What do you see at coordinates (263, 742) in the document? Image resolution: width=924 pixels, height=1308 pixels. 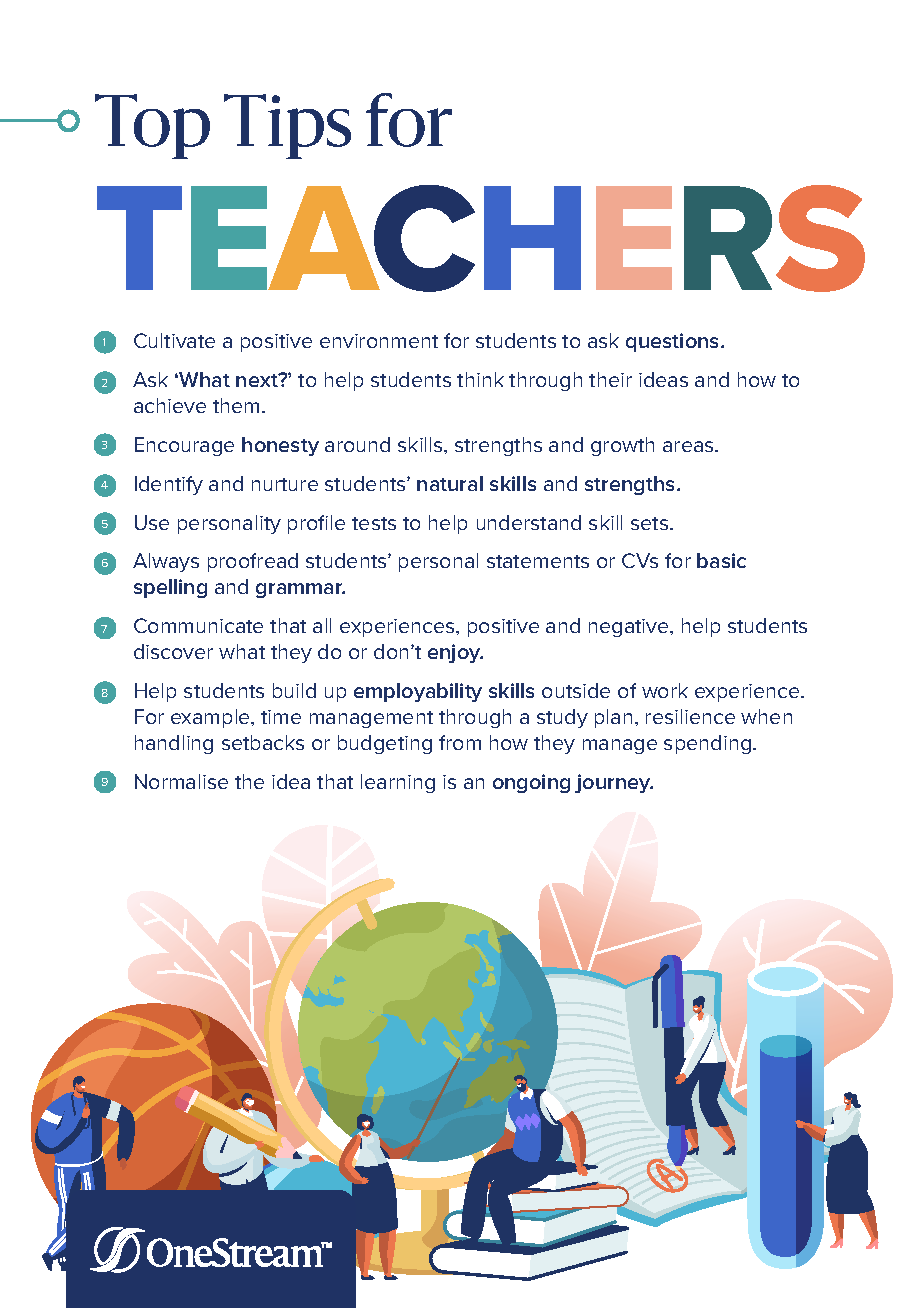 I see `setbacks` at bounding box center [263, 742].
